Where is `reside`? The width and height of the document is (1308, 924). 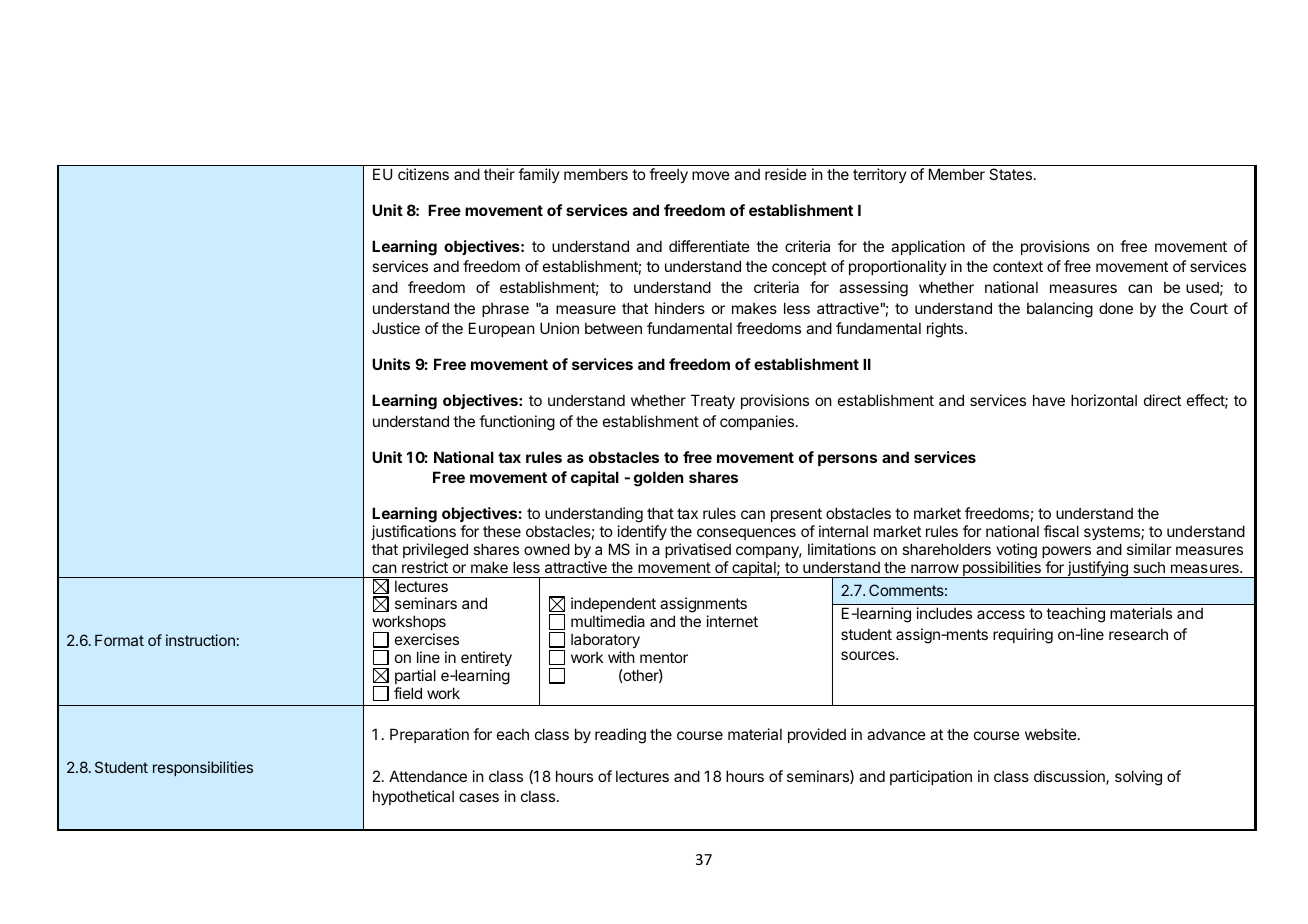
reside is located at coordinates (786, 174).
